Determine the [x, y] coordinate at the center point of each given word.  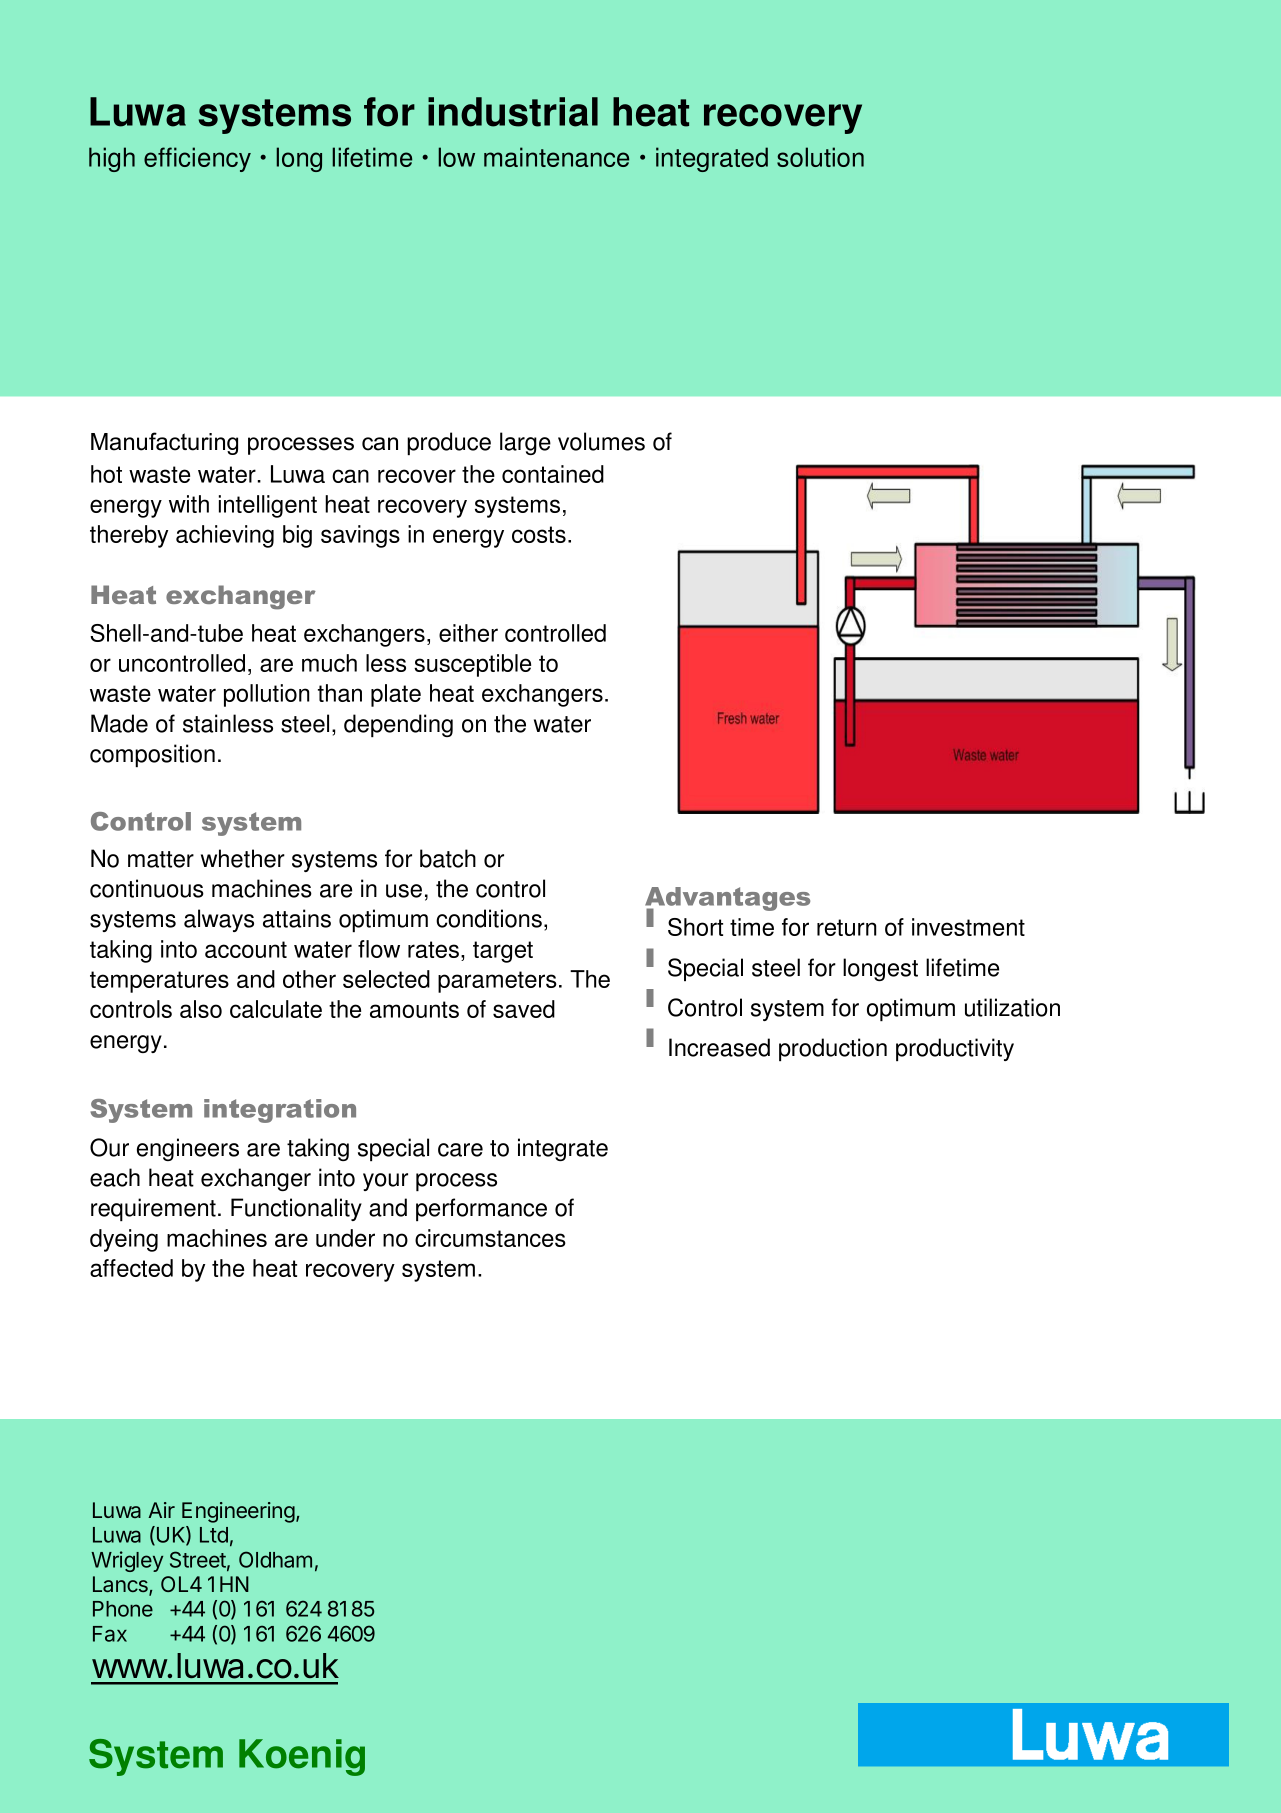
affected [131, 1268]
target [503, 952]
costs [539, 534]
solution [820, 157]
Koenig [302, 1757]
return [847, 927]
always [219, 920]
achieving [225, 536]
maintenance [556, 157]
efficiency [197, 159]
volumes [601, 441]
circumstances [490, 1238]
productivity [955, 1049]
